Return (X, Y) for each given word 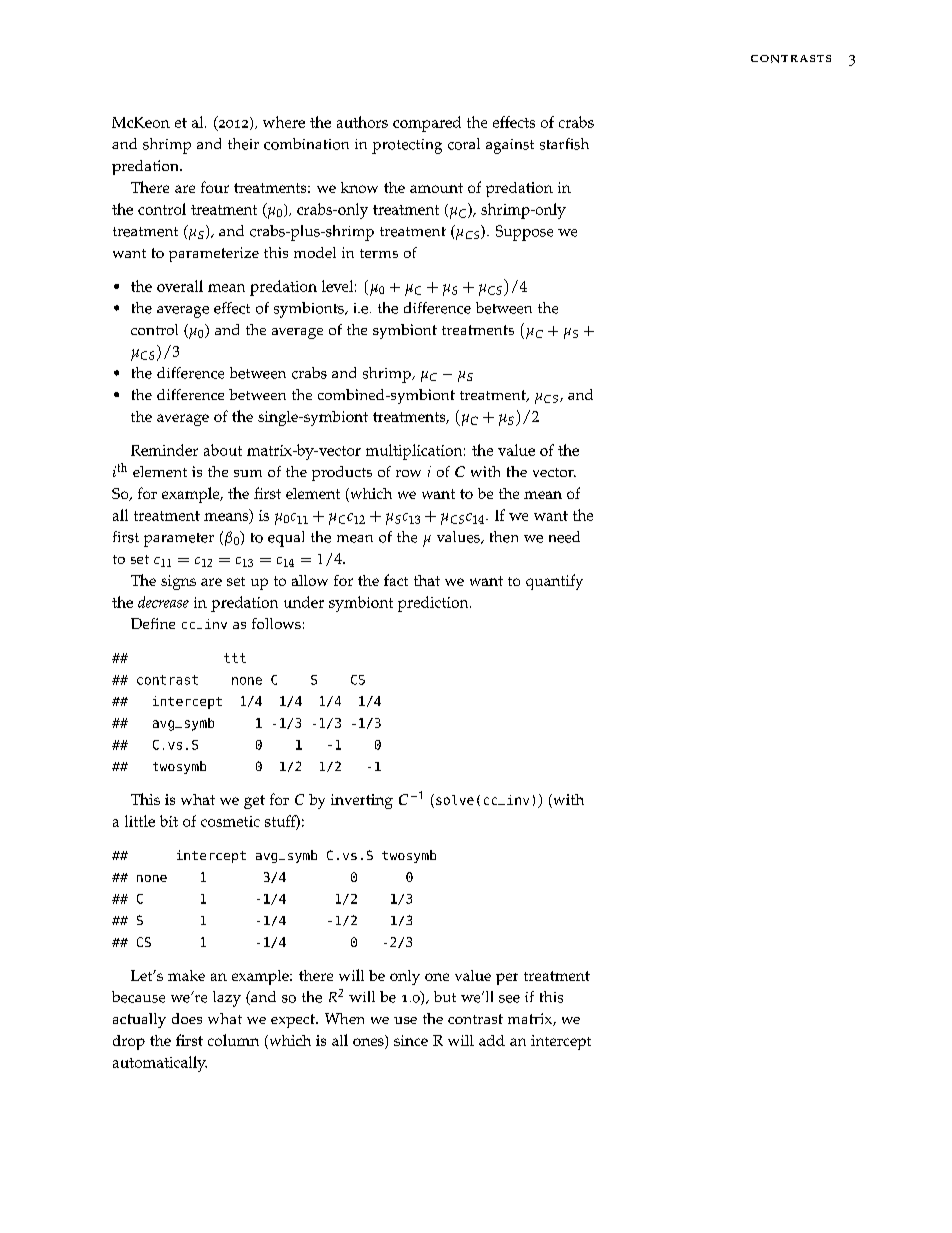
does (187, 1018)
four (215, 187)
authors (362, 122)
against (510, 146)
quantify (554, 582)
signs (178, 582)
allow (310, 580)
